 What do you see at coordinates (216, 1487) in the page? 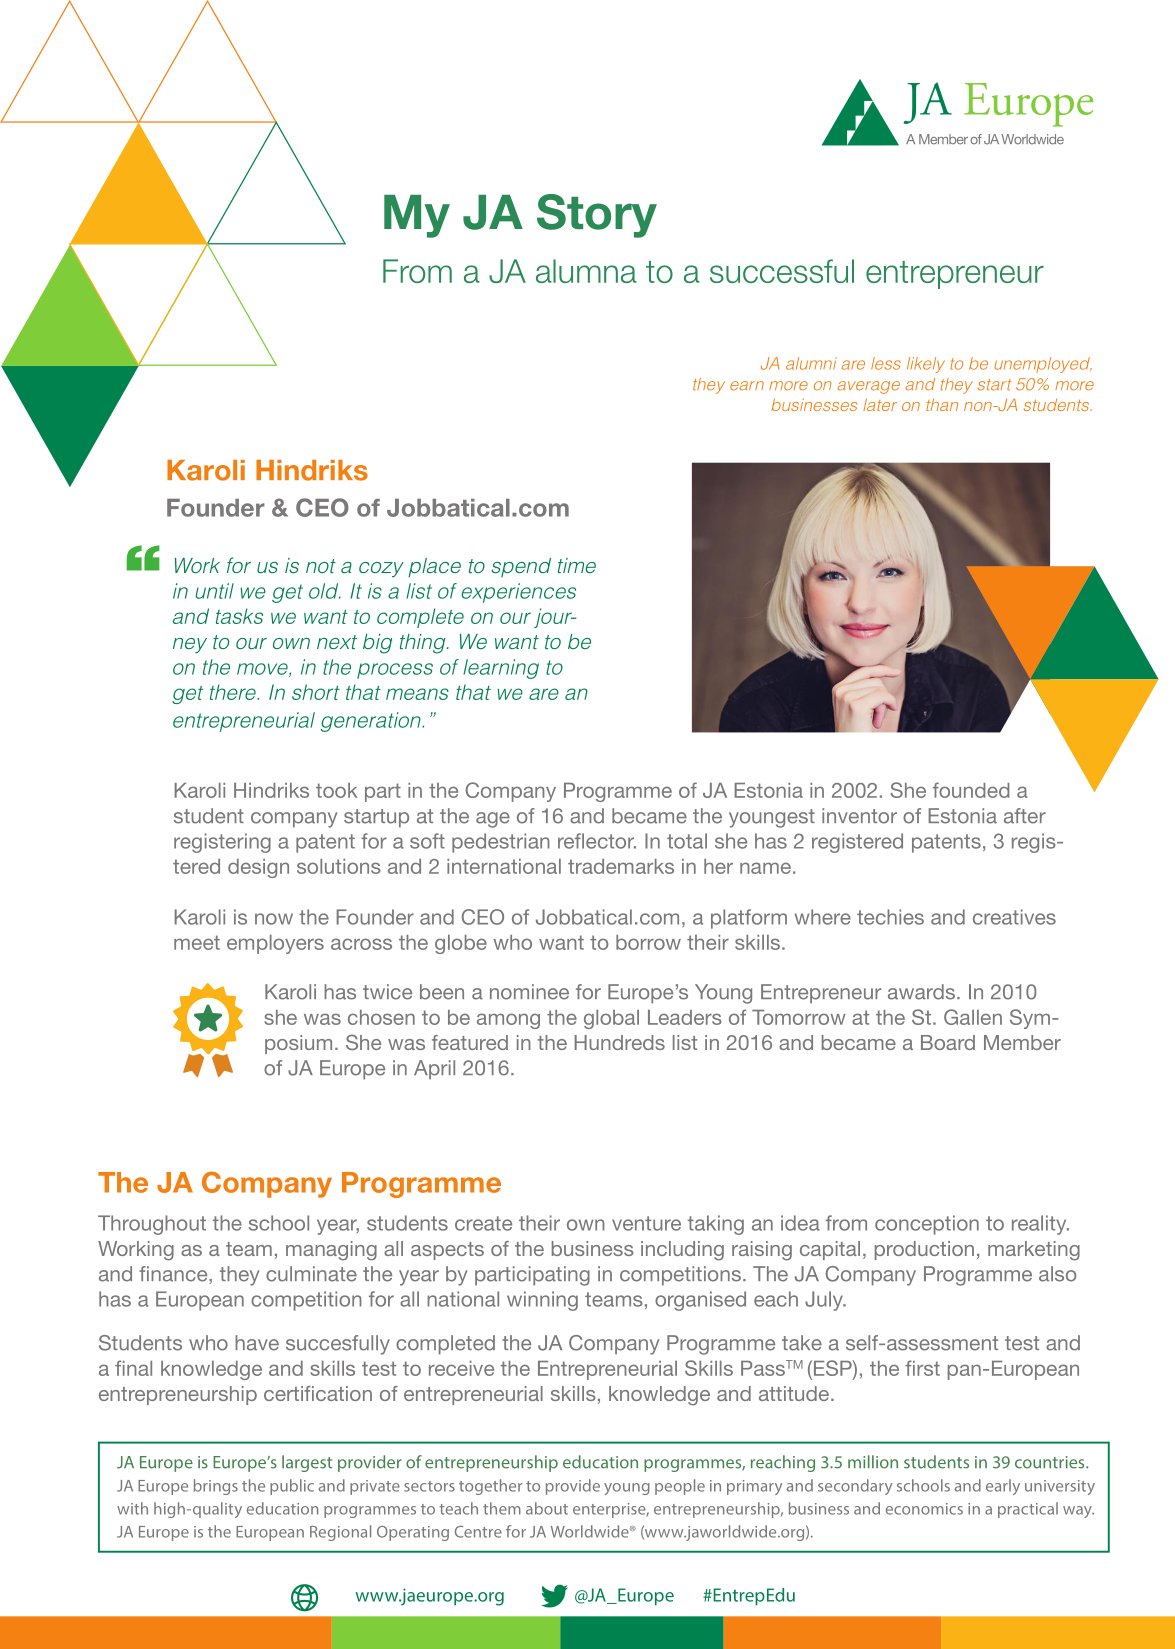
I see `brings` at bounding box center [216, 1487].
